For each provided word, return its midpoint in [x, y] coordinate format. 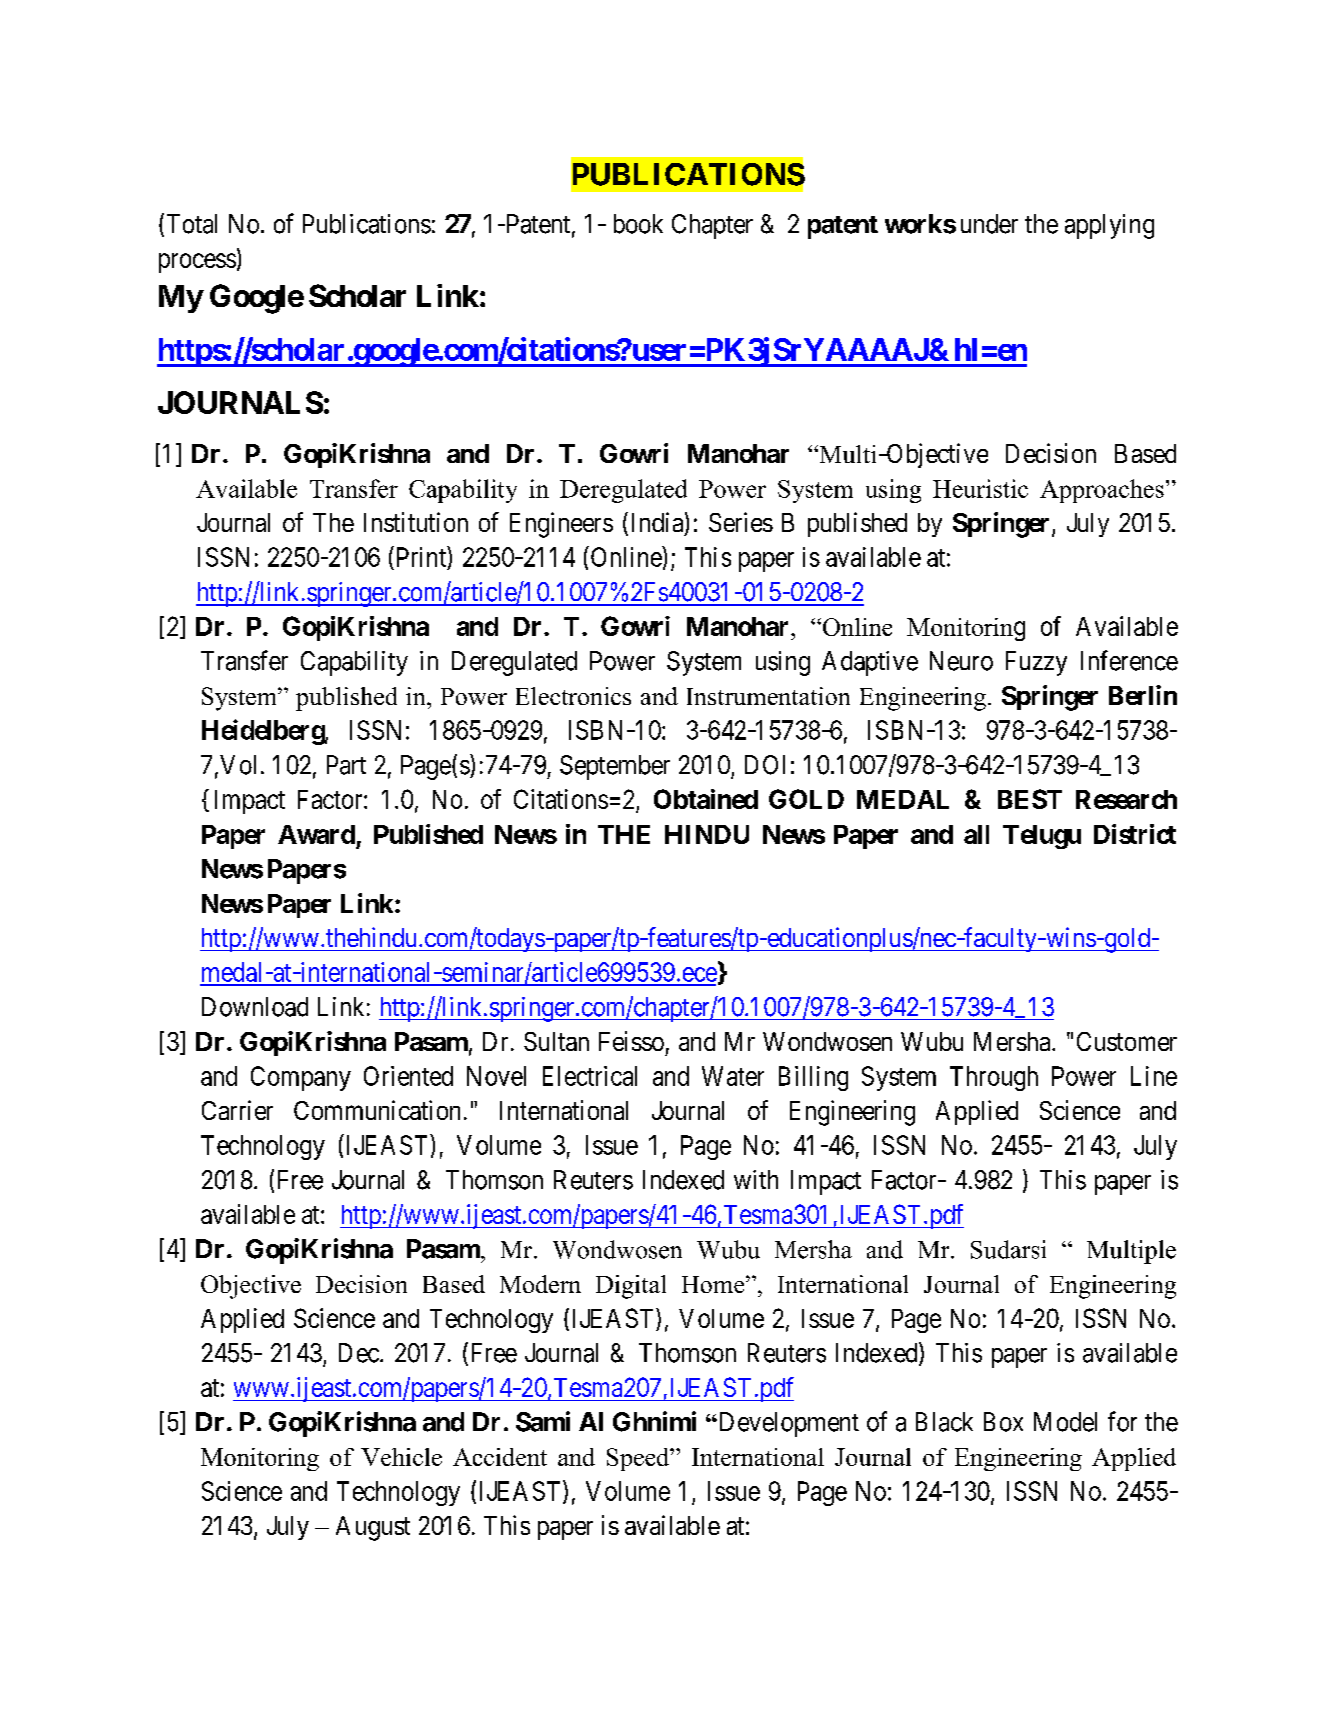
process [197, 263]
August [373, 1528]
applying [1109, 226]
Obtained [706, 799]
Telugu [1042, 837]
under [989, 224]
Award [316, 834]
